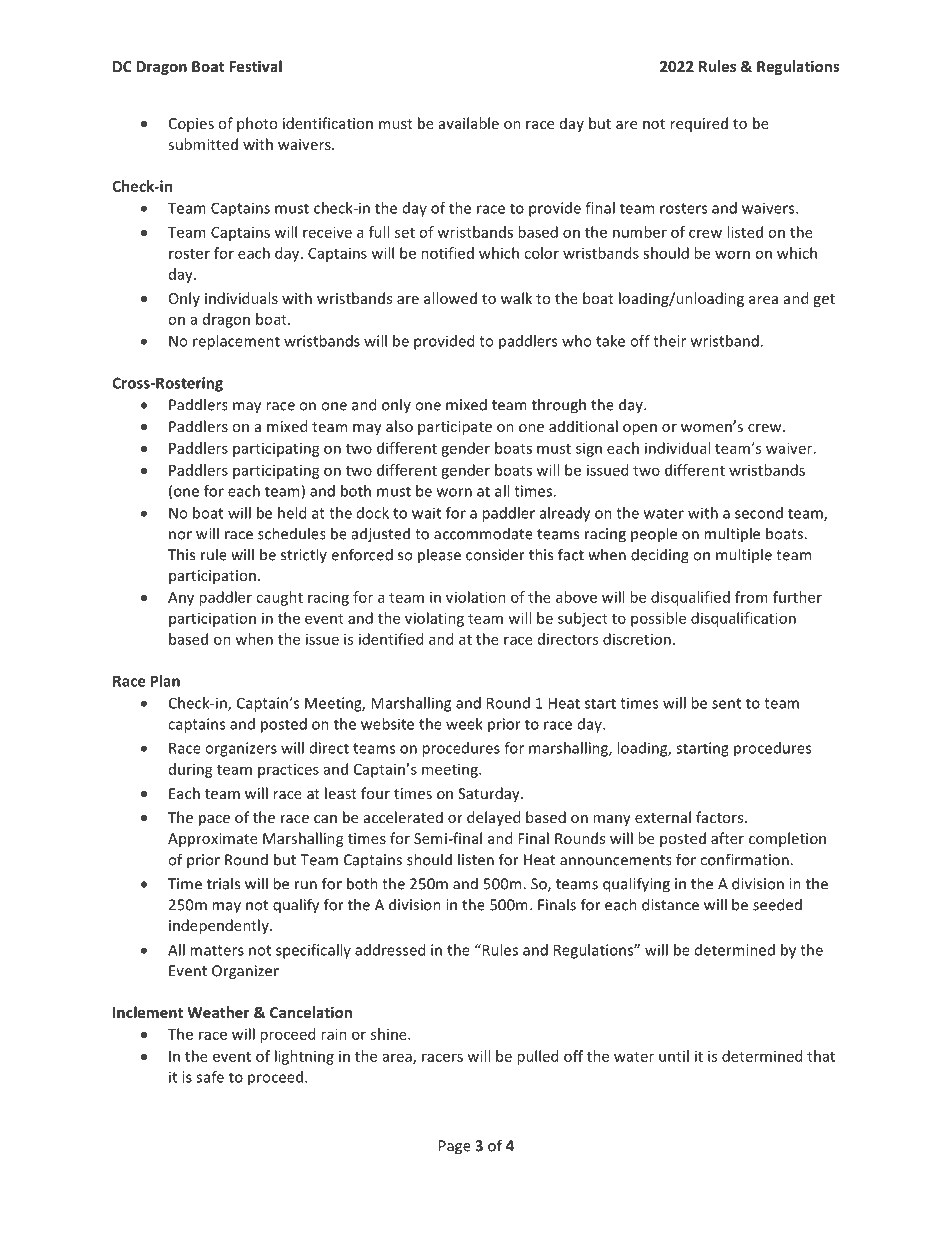 The image size is (952, 1233). I want to click on safe, so click(210, 1077).
